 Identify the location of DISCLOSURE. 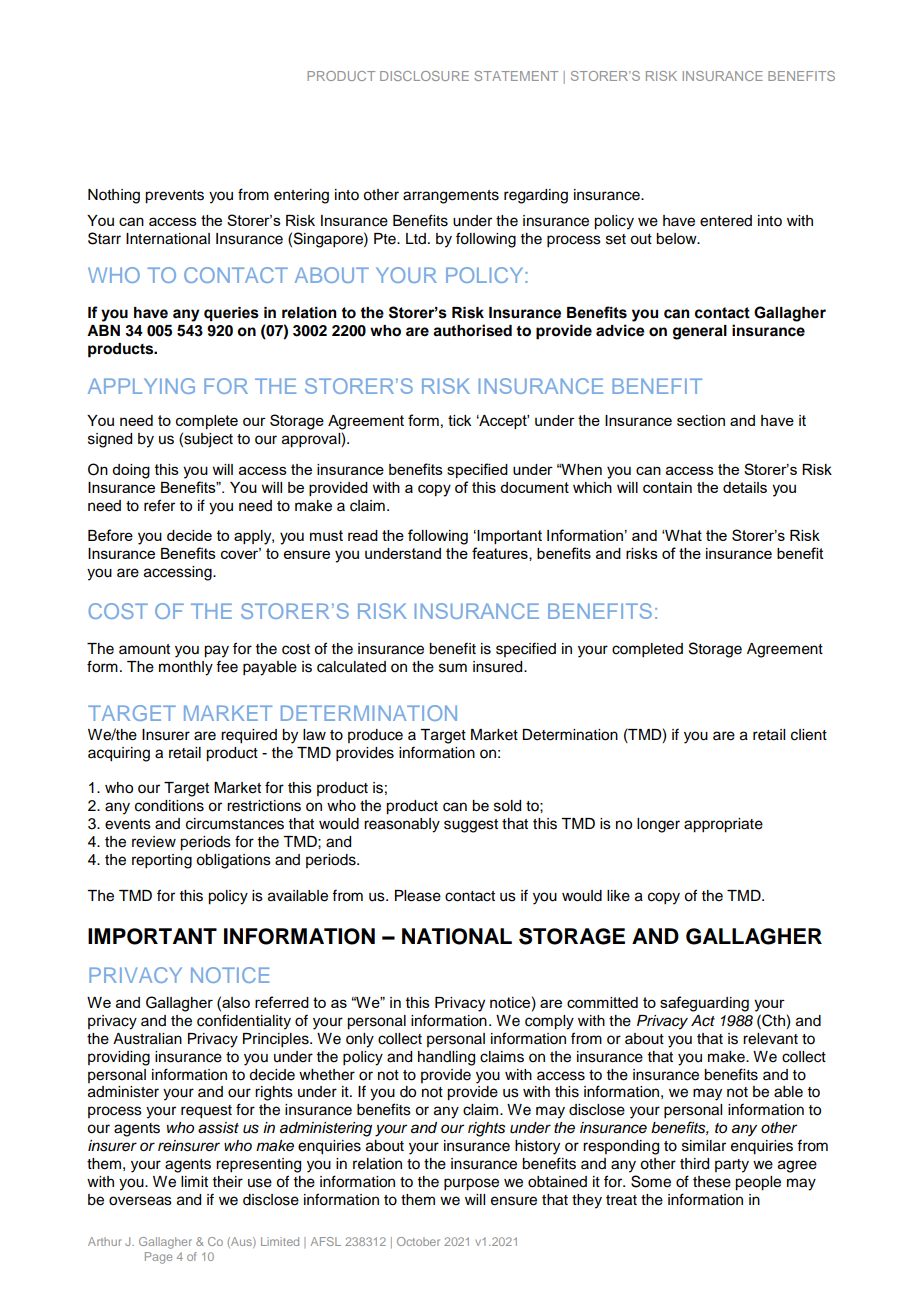
(424, 76).
